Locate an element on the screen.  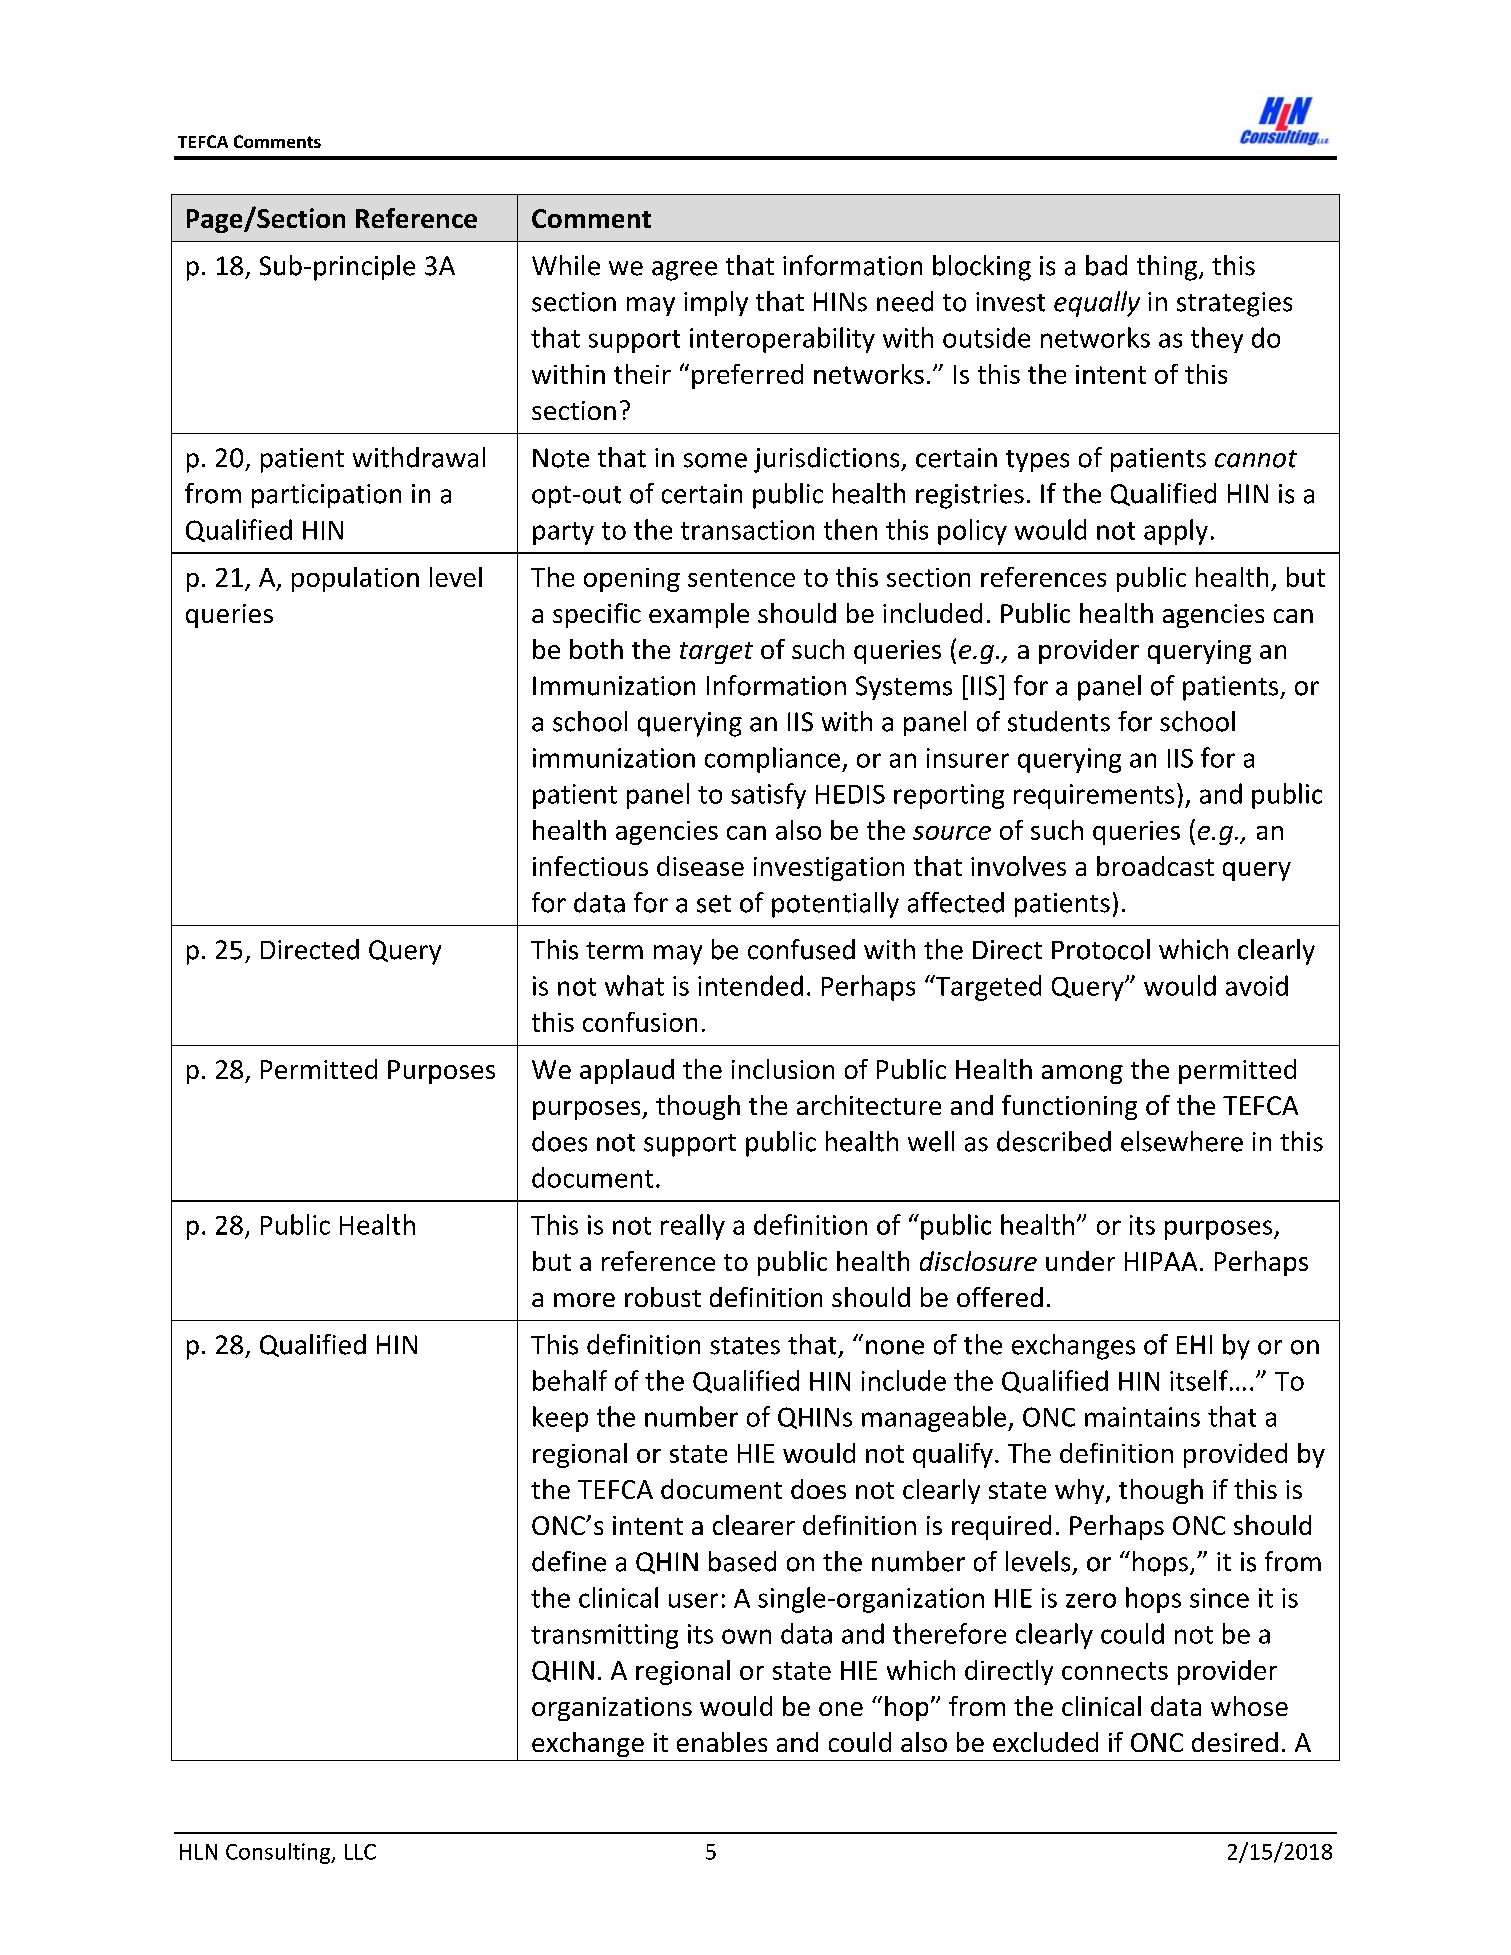
maintains is located at coordinates (1142, 1417).
